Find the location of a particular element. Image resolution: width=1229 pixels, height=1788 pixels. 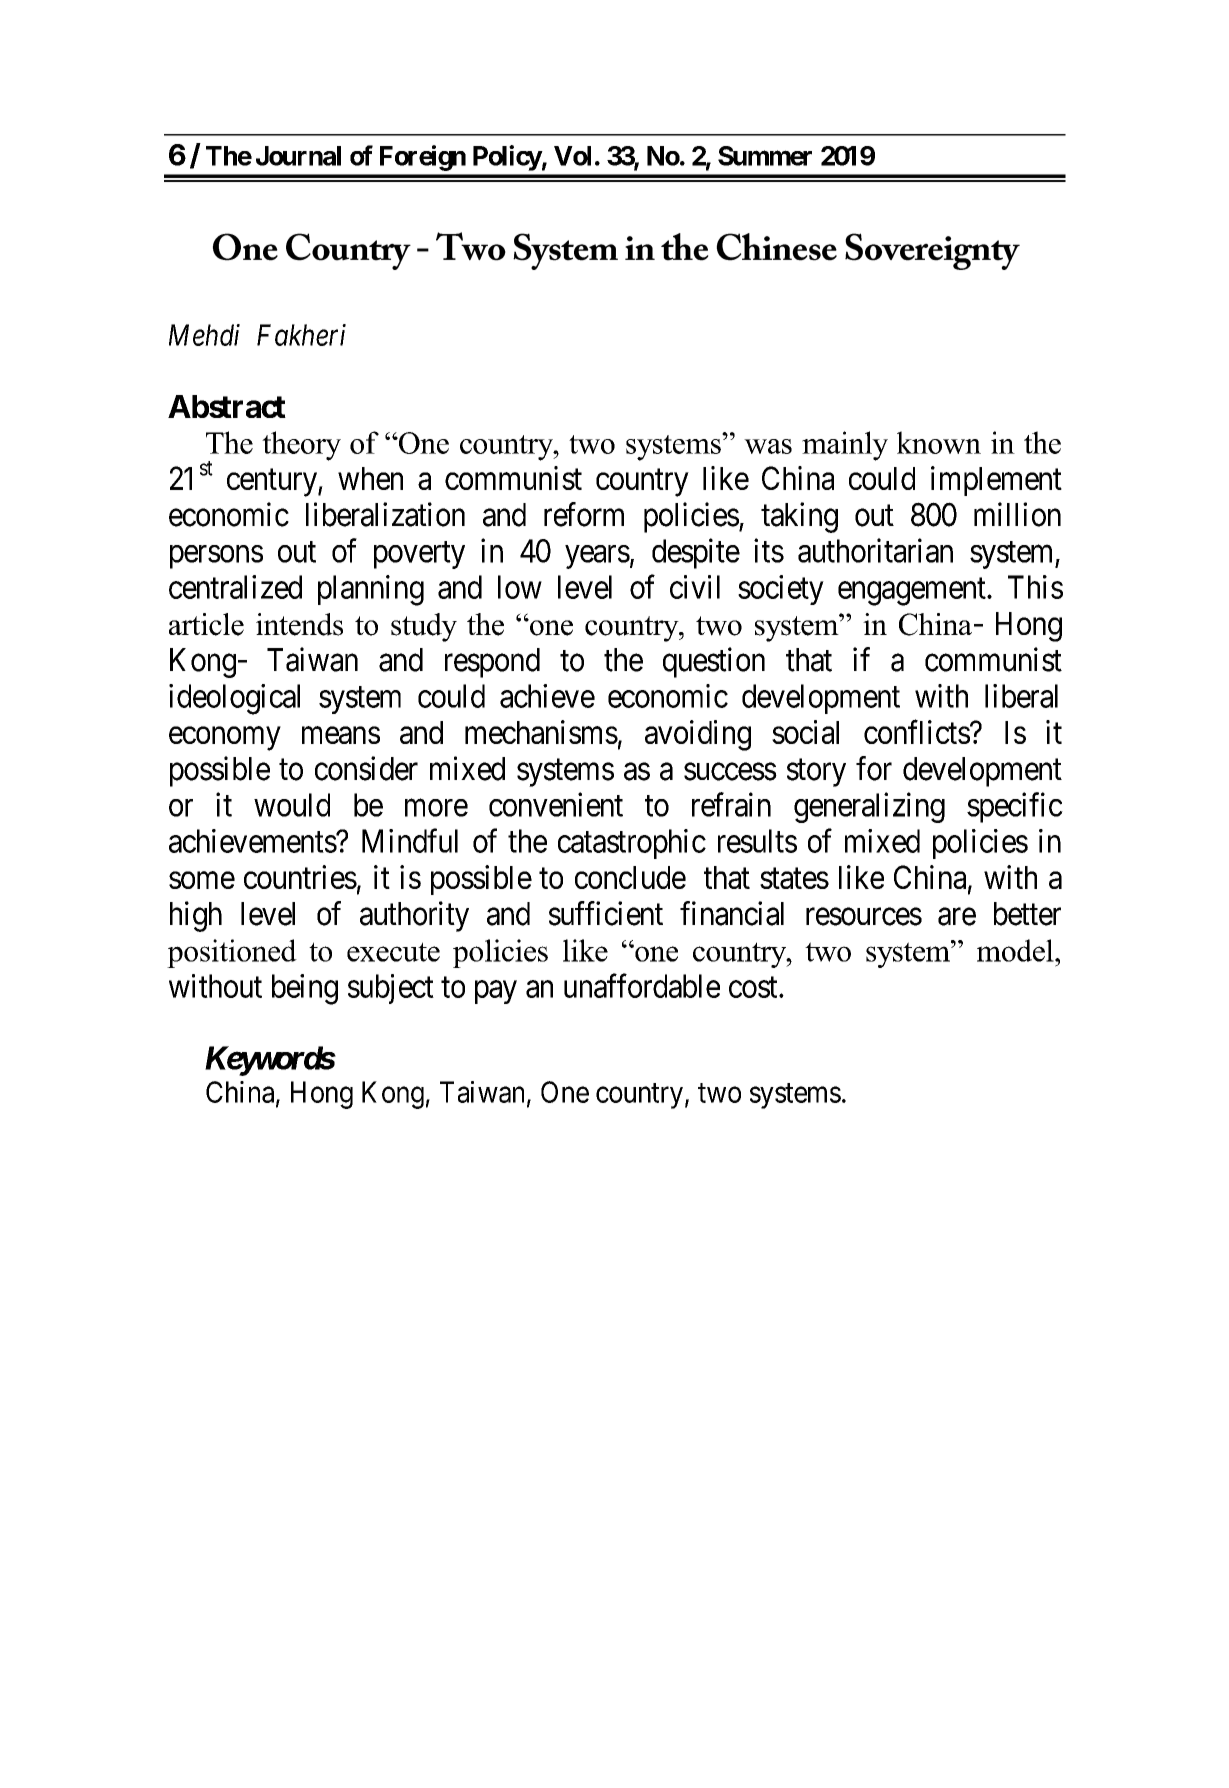

Vol is located at coordinates (572, 156).
